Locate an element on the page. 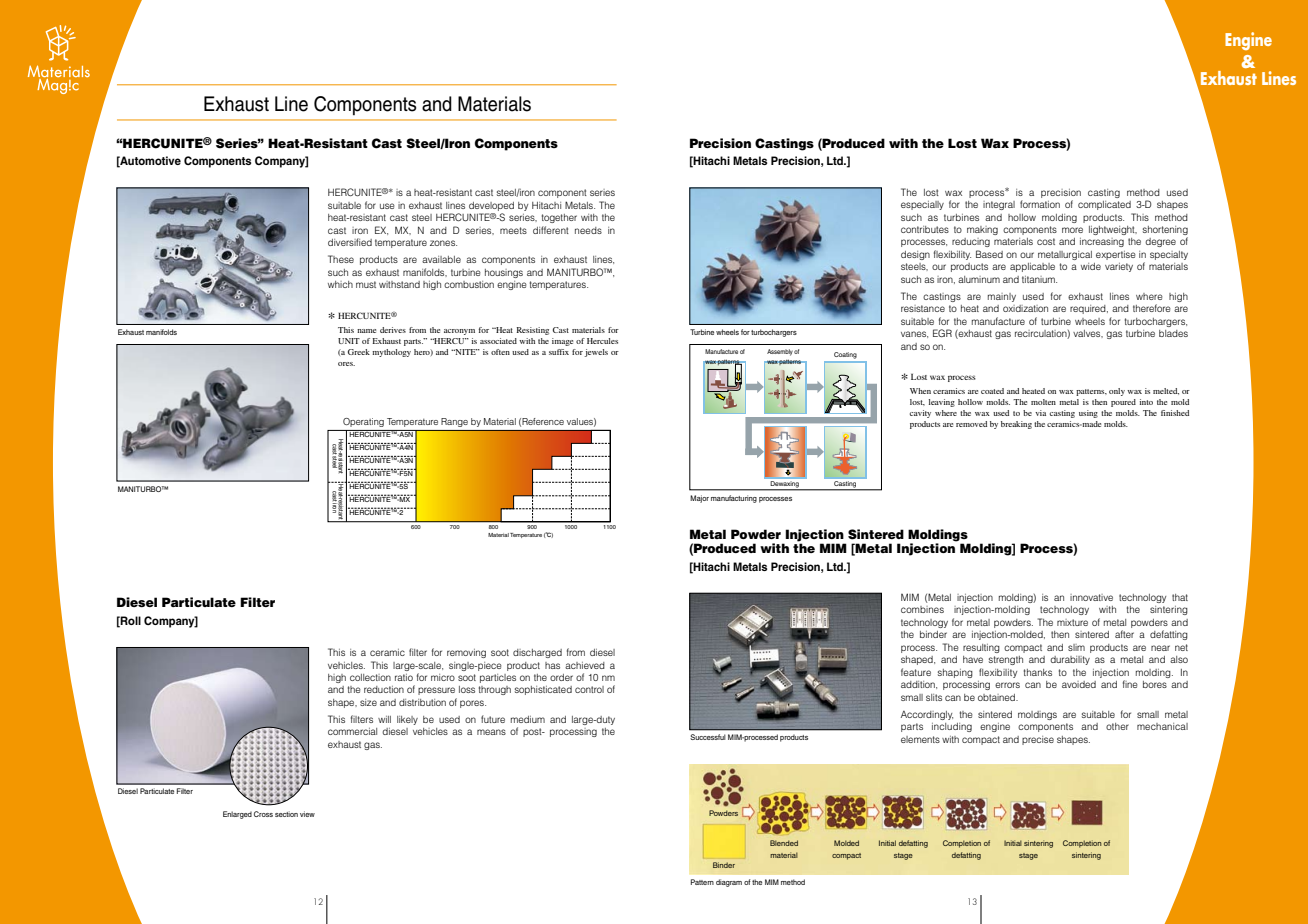 The width and height of the page is (1308, 924). Greek is located at coordinates (359, 352).
